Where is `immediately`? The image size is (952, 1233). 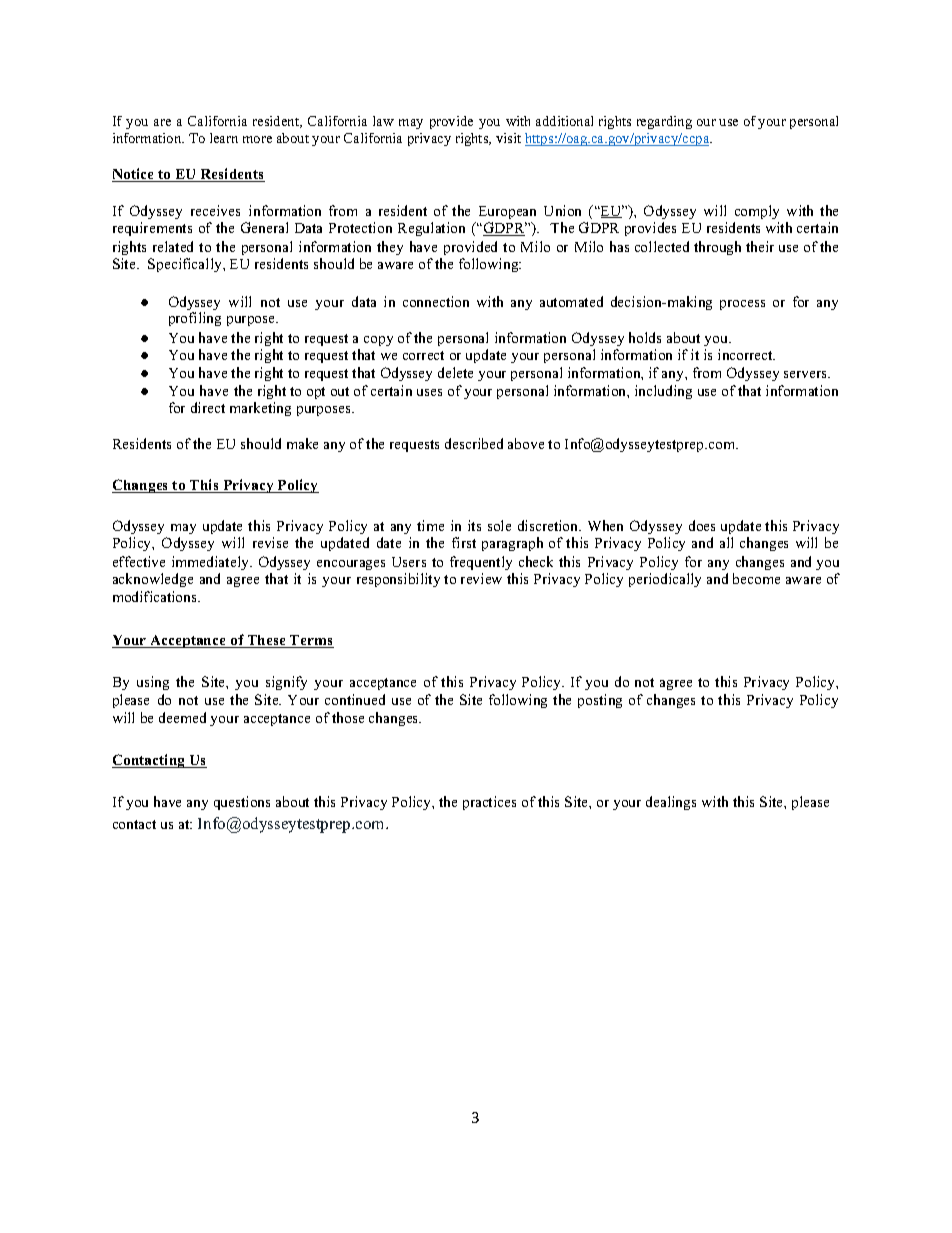 immediately is located at coordinates (212, 563).
